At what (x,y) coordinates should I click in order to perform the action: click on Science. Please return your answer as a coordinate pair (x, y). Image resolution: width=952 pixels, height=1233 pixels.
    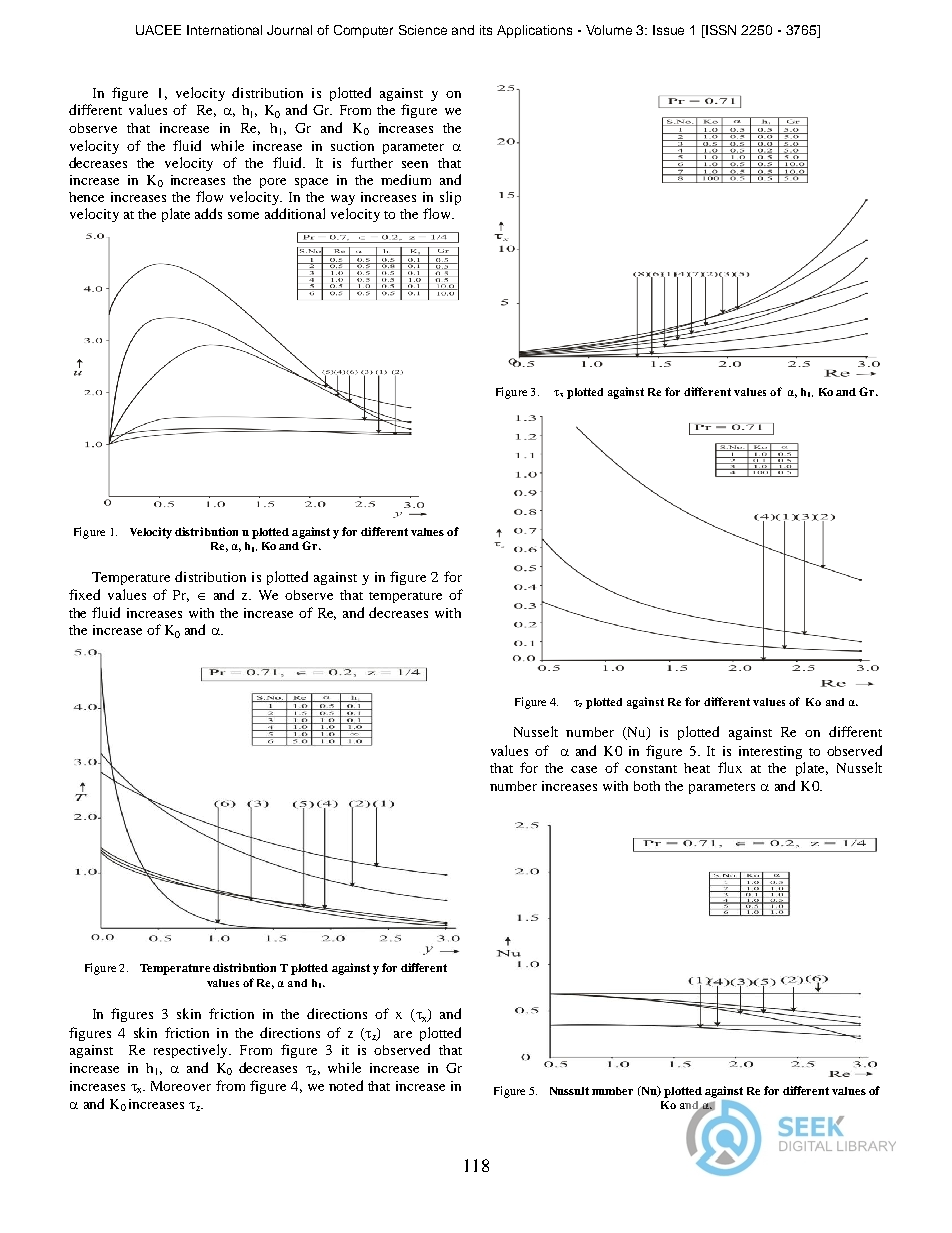
    Looking at the image, I should click on (423, 30).
